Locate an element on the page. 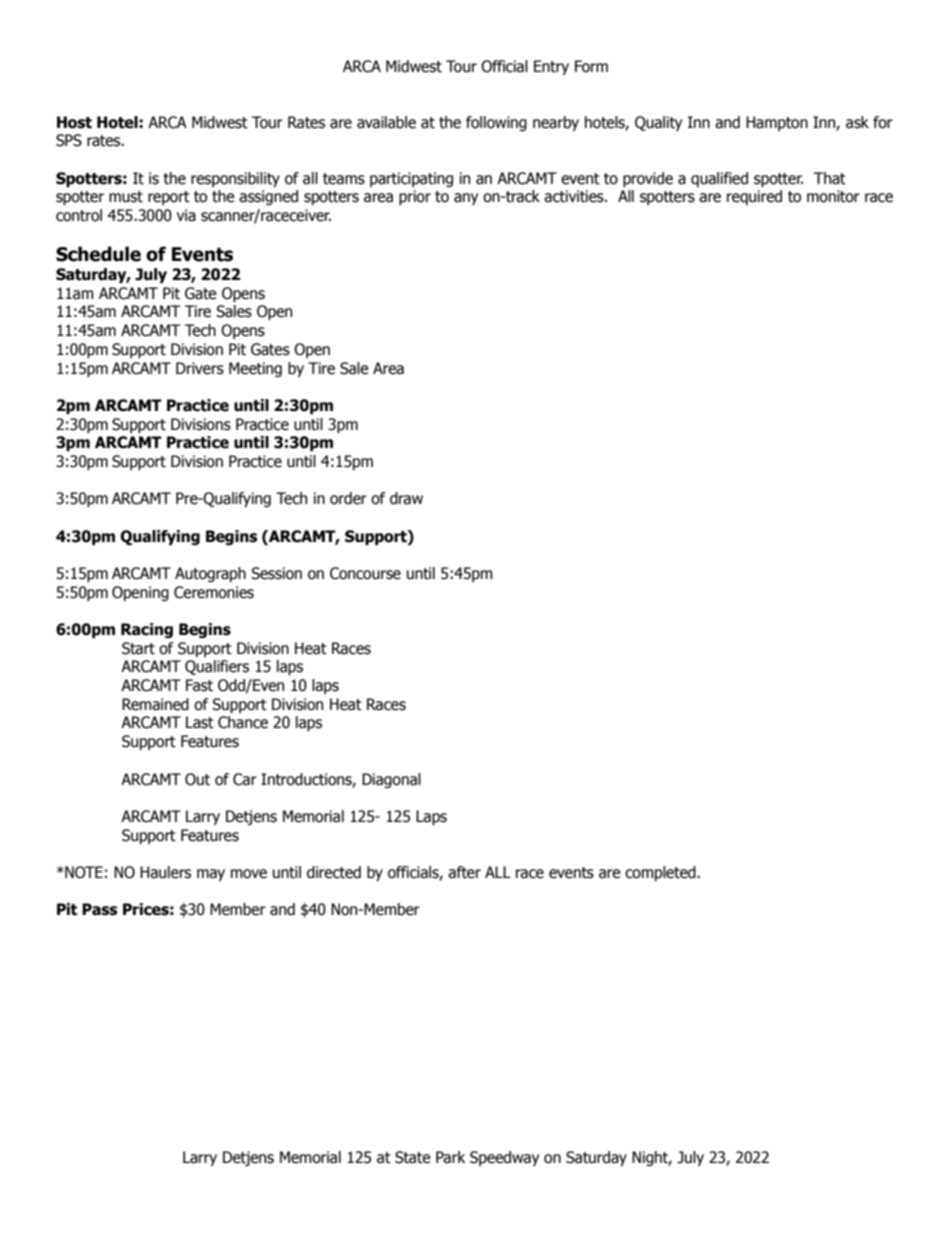  Hampton is located at coordinates (777, 123).
